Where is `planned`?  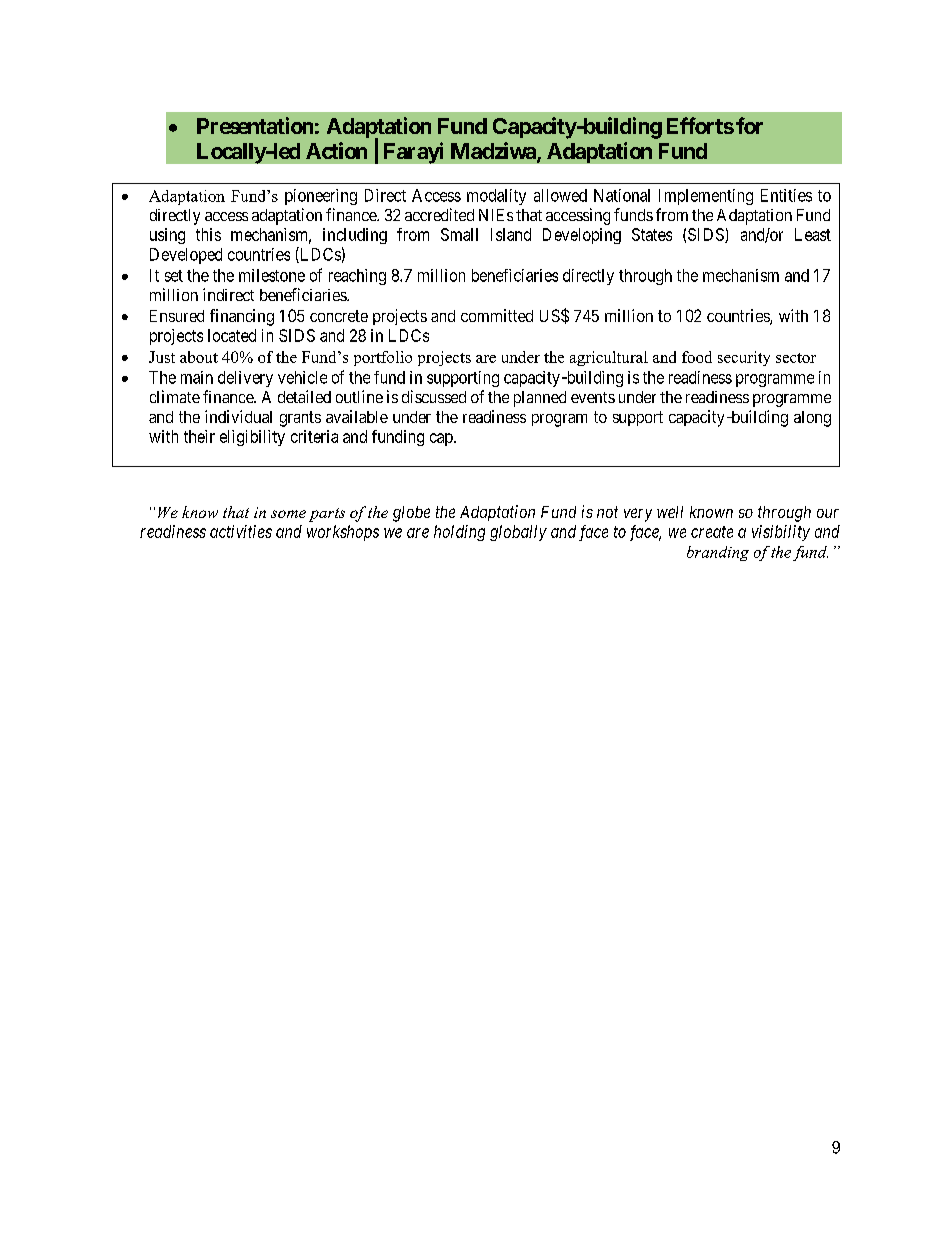
planned is located at coordinates (540, 399).
